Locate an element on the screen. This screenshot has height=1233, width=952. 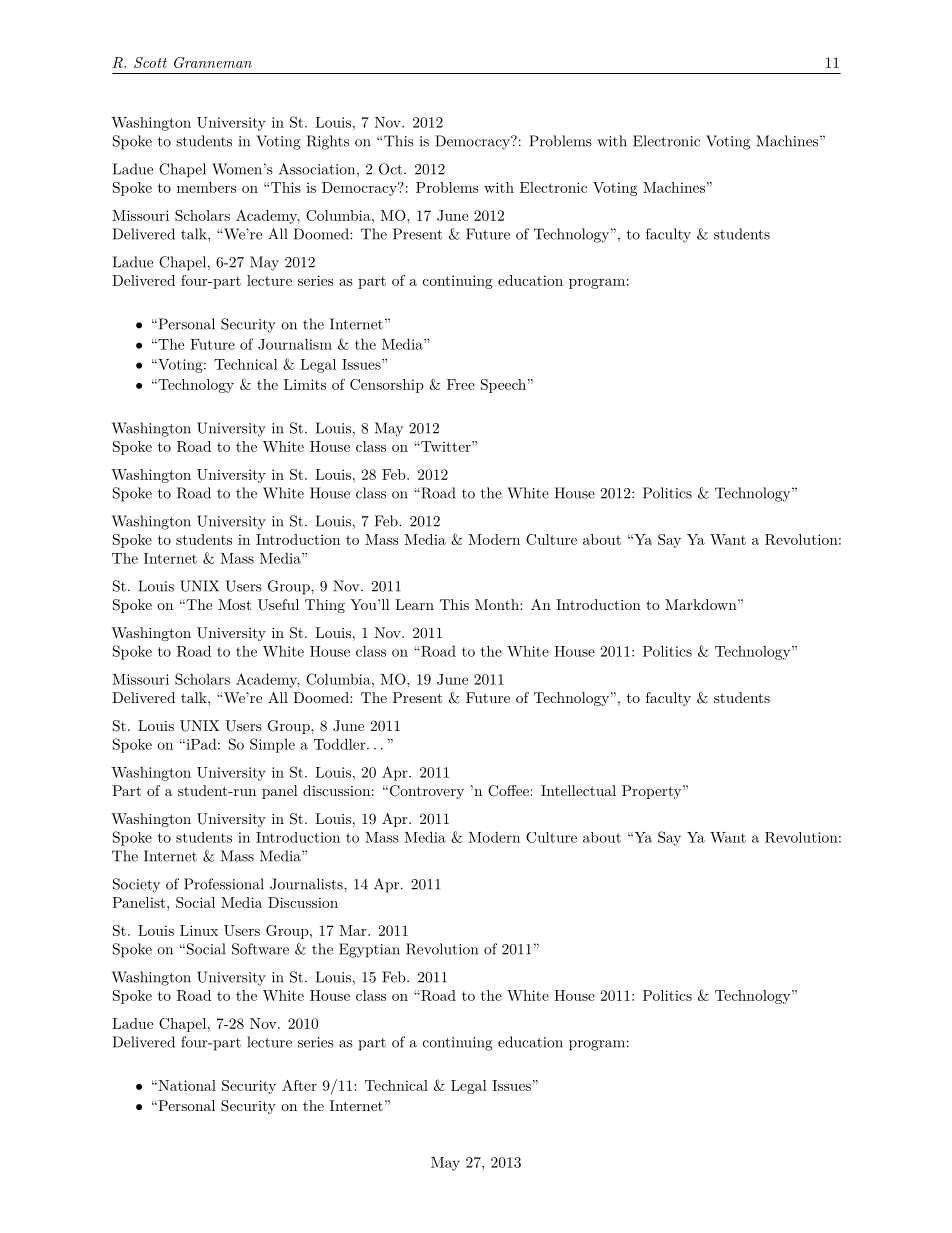
Scott is located at coordinates (150, 62).
